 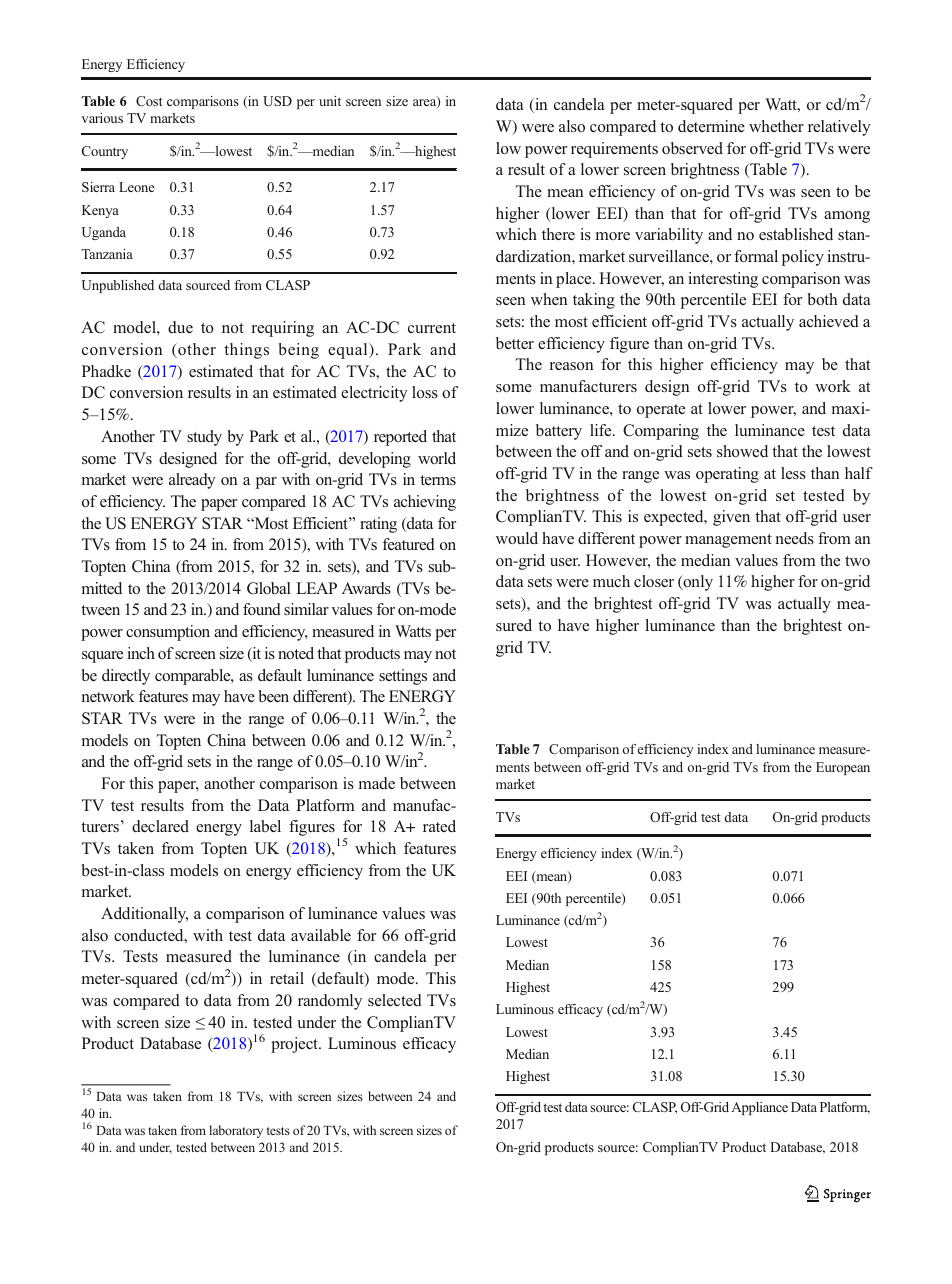 I want to click on study, so click(x=204, y=438).
